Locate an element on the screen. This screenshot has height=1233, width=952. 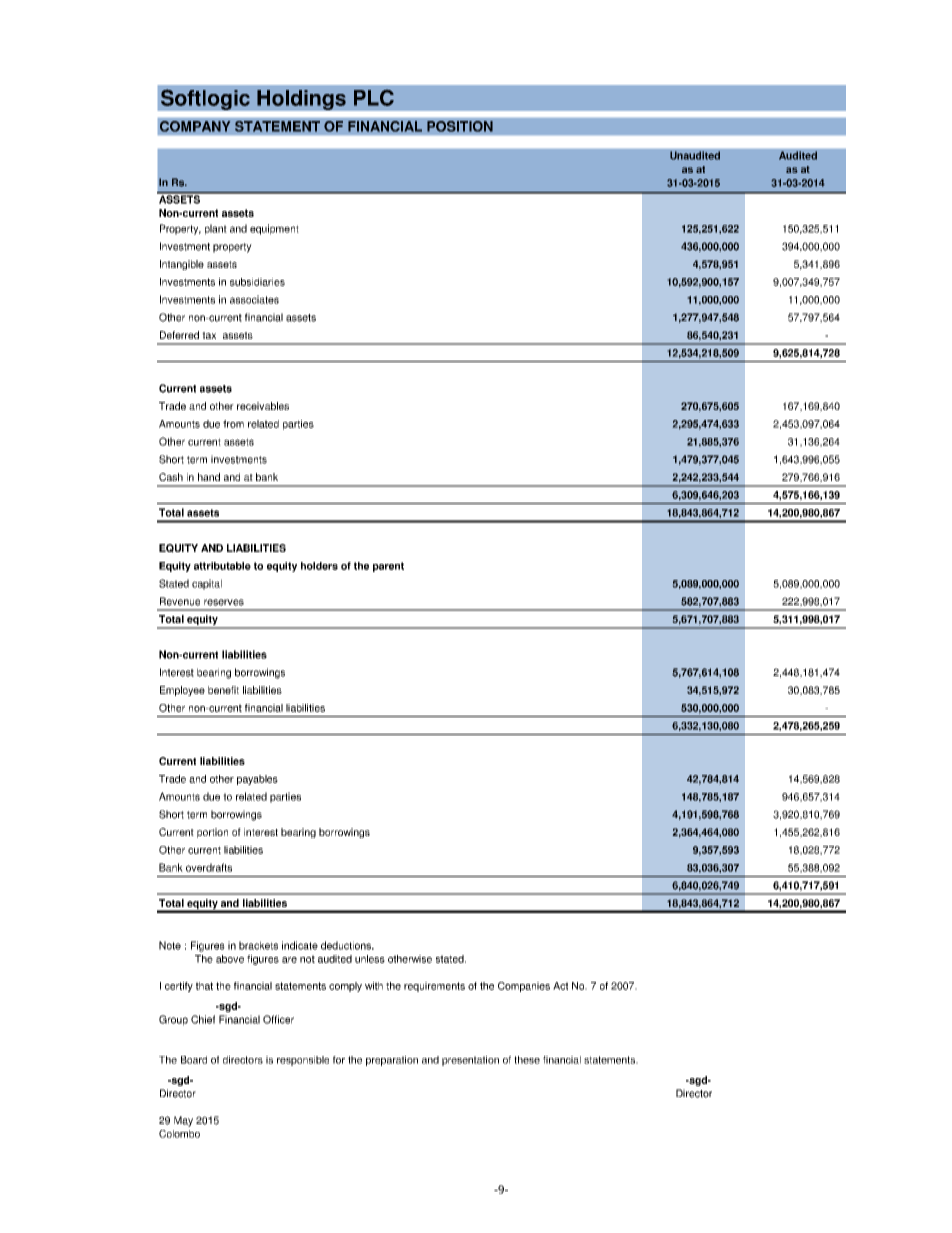
portion is located at coordinates (212, 833).
